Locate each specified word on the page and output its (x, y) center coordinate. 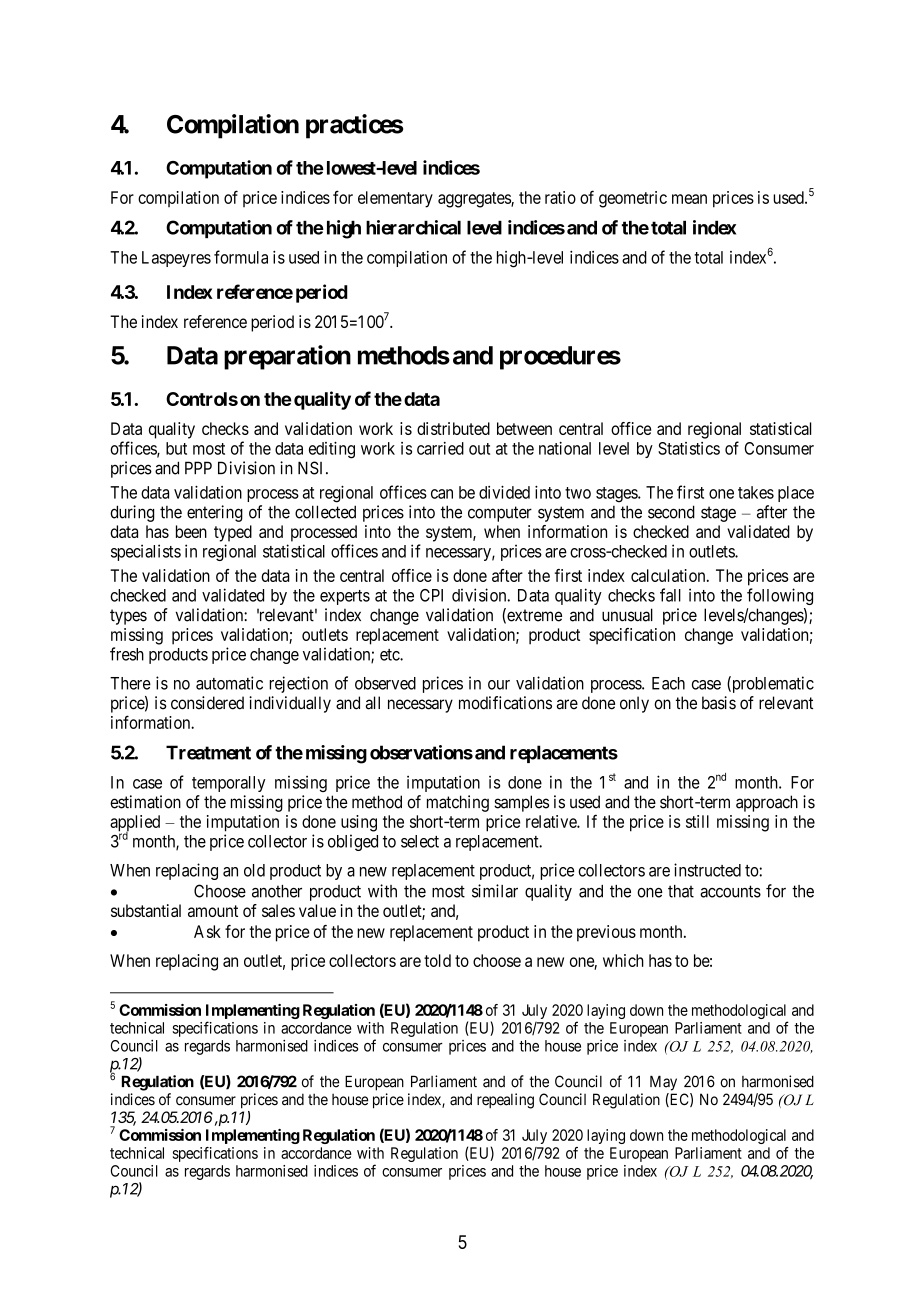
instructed (707, 870)
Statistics (689, 448)
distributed (453, 428)
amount (213, 911)
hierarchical (413, 227)
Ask (207, 931)
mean (689, 199)
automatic (229, 683)
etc (390, 655)
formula (241, 257)
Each (668, 683)
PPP (198, 467)
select (420, 841)
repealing (505, 1101)
